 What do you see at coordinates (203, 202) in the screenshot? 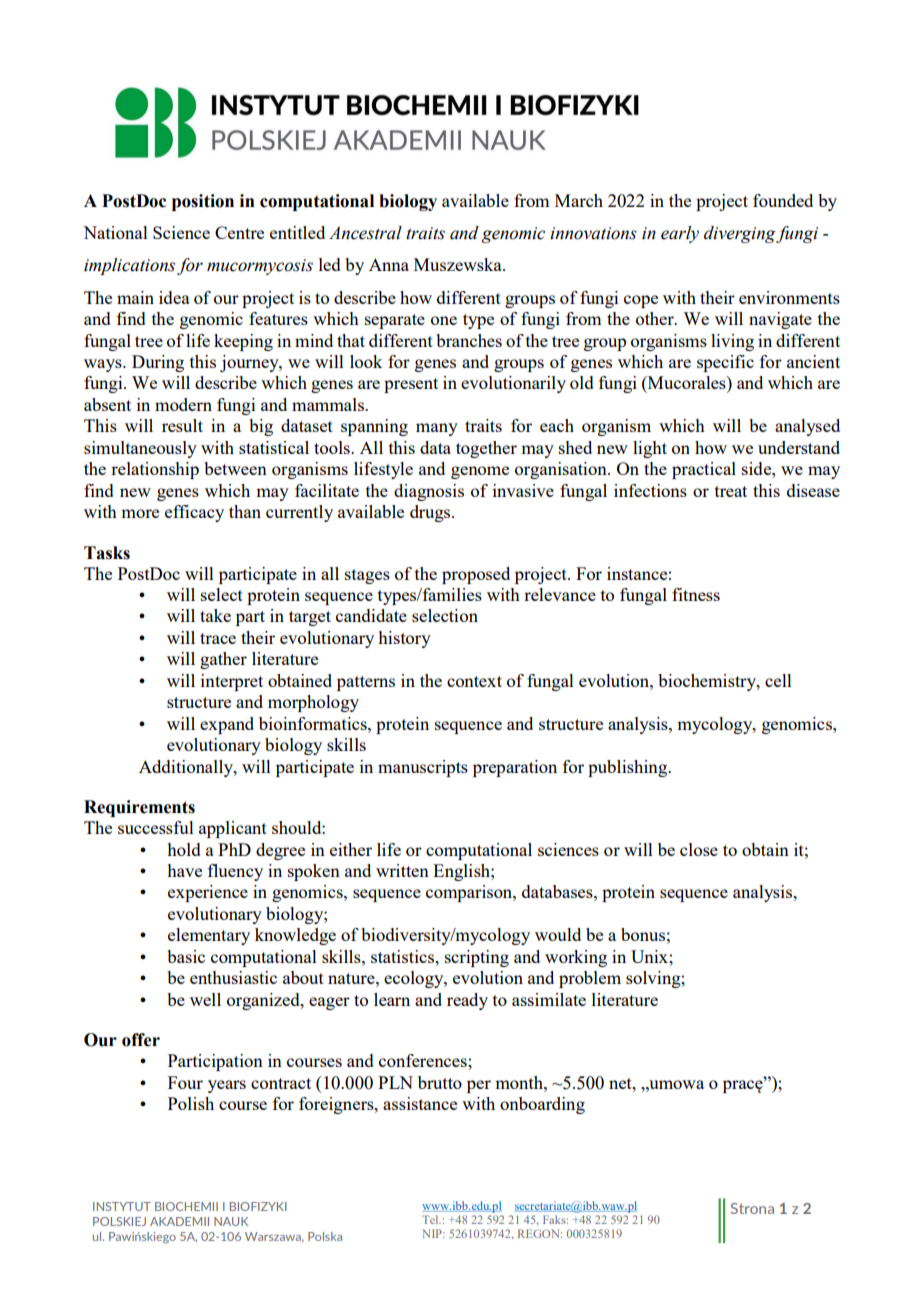
I see `position` at bounding box center [203, 202].
